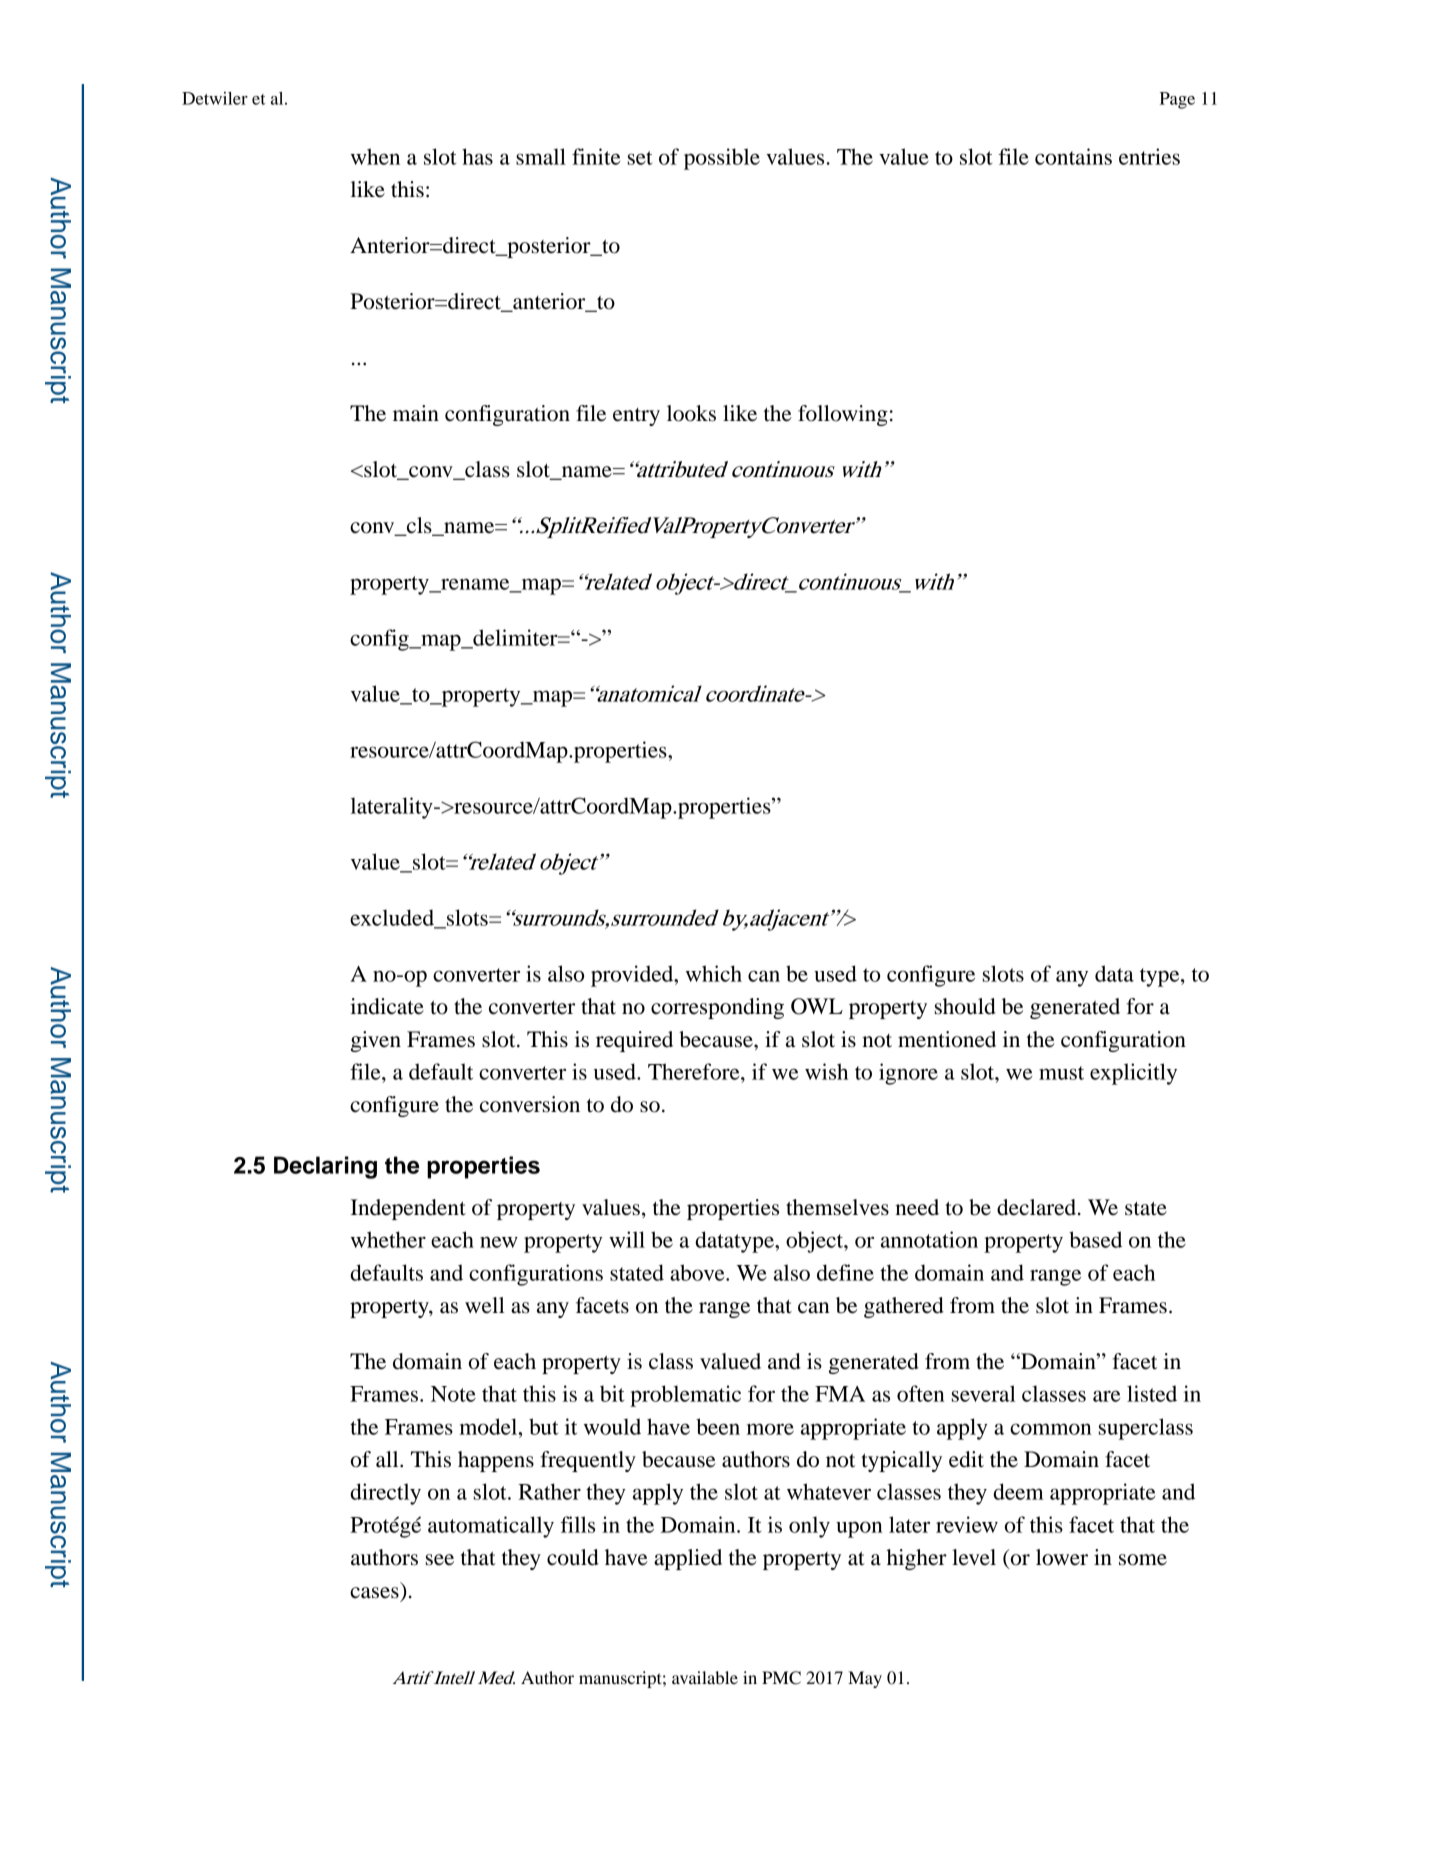  Describe the element at coordinates (375, 156) in the screenshot. I see `when` at that location.
